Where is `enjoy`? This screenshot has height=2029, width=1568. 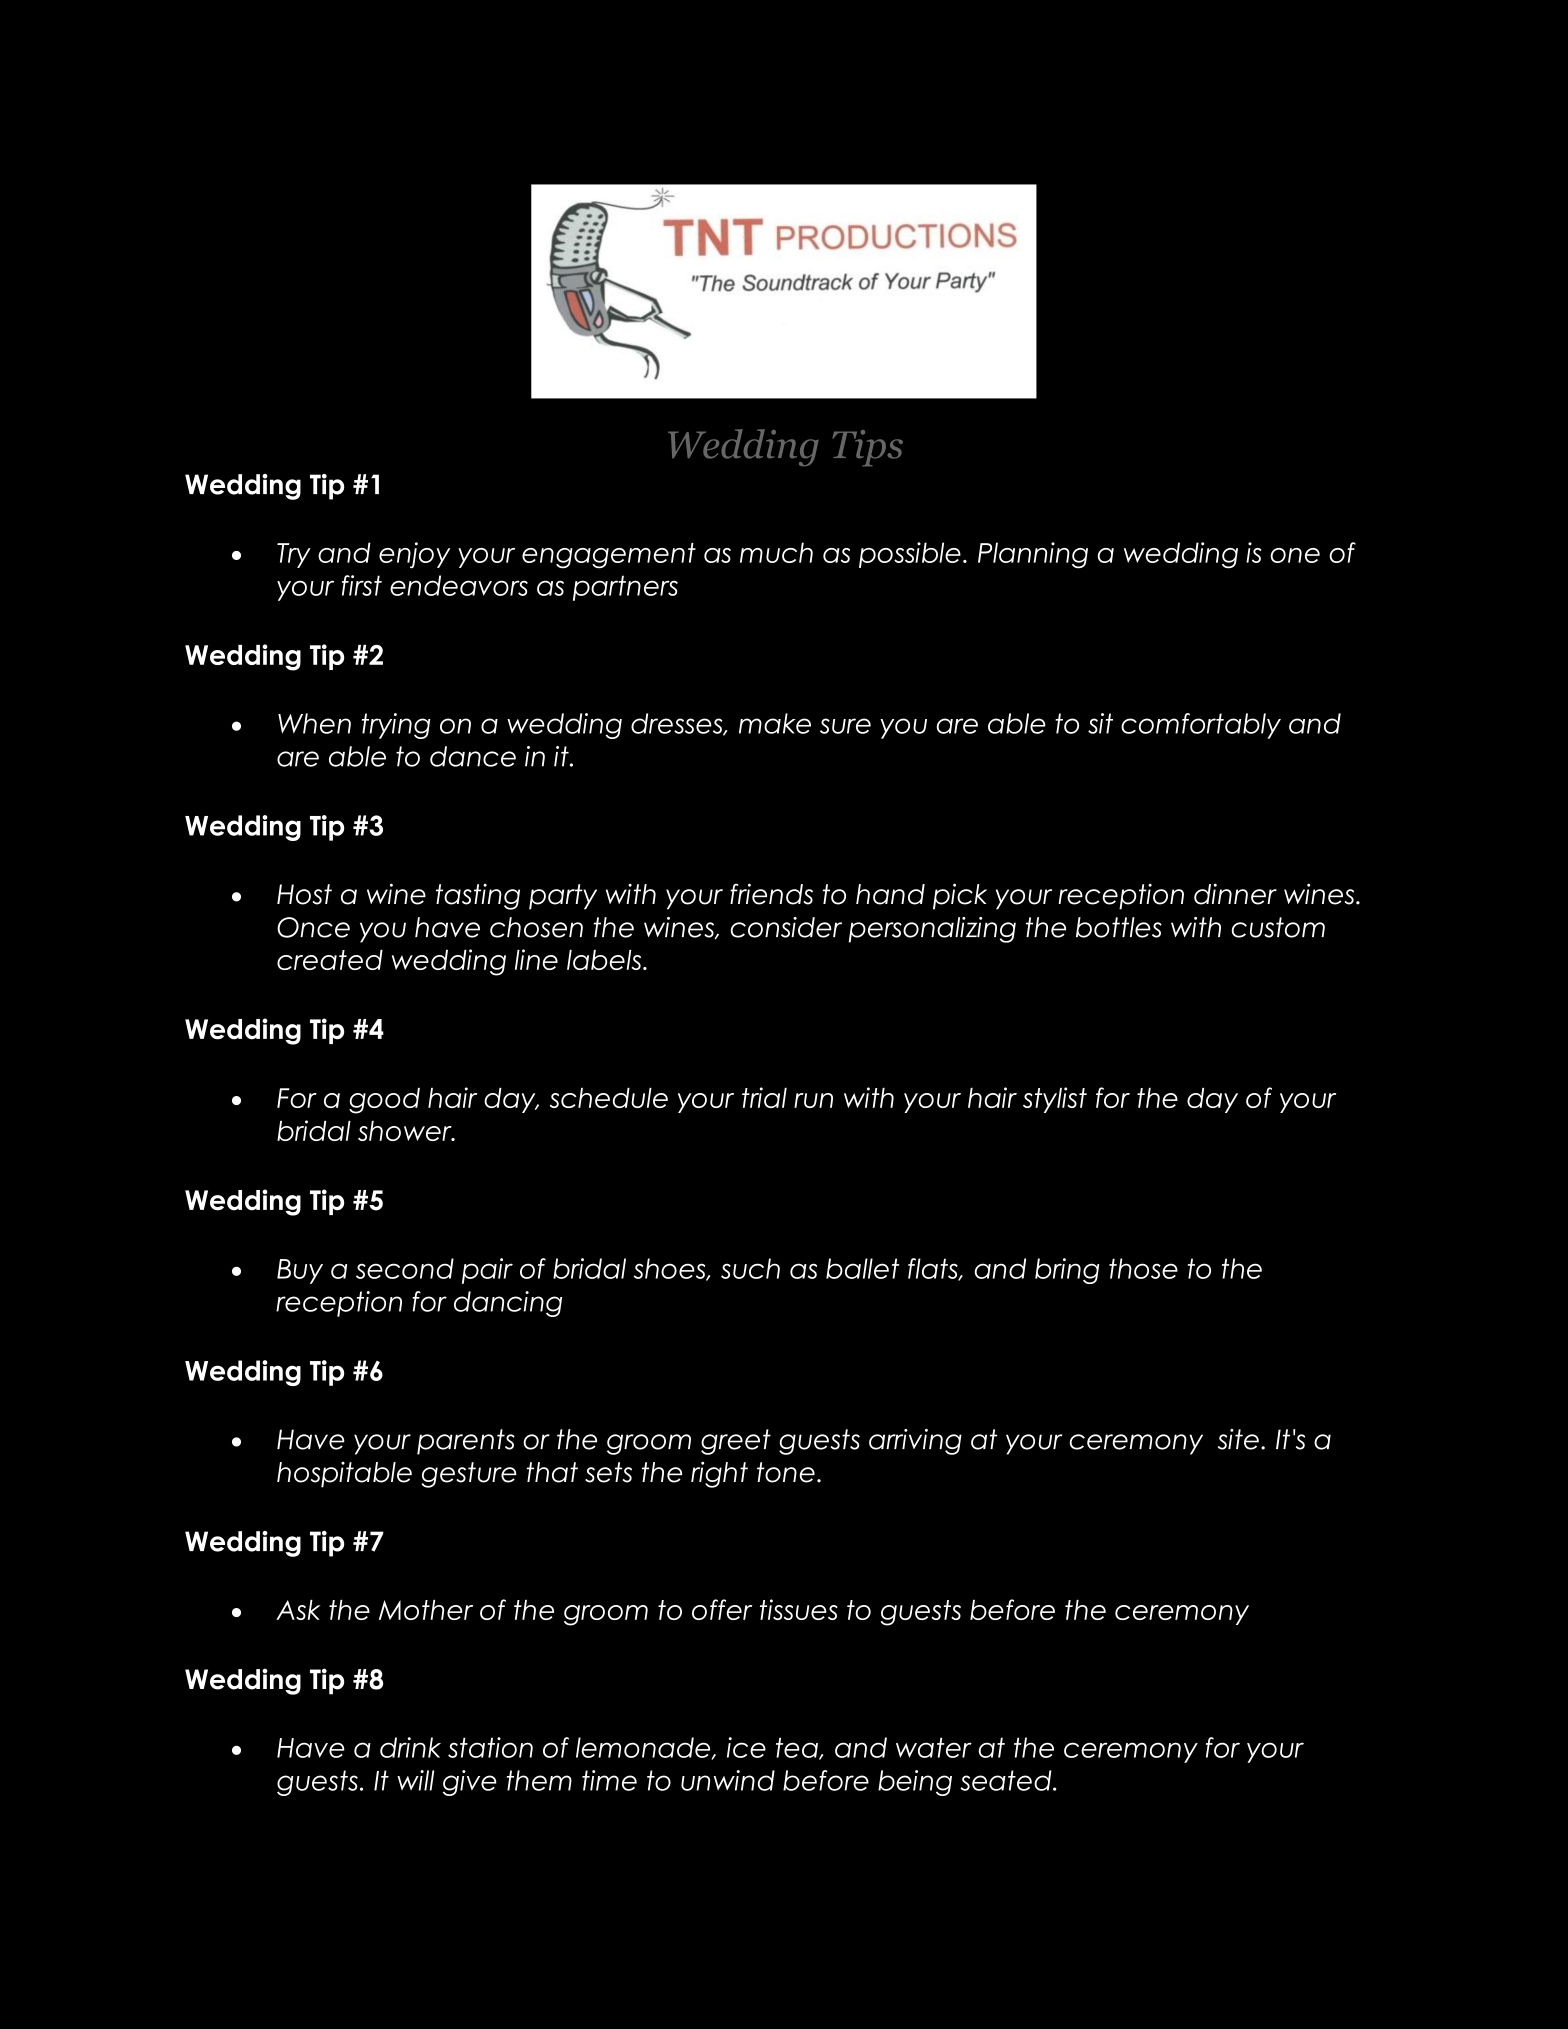
enjoy is located at coordinates (414, 555).
